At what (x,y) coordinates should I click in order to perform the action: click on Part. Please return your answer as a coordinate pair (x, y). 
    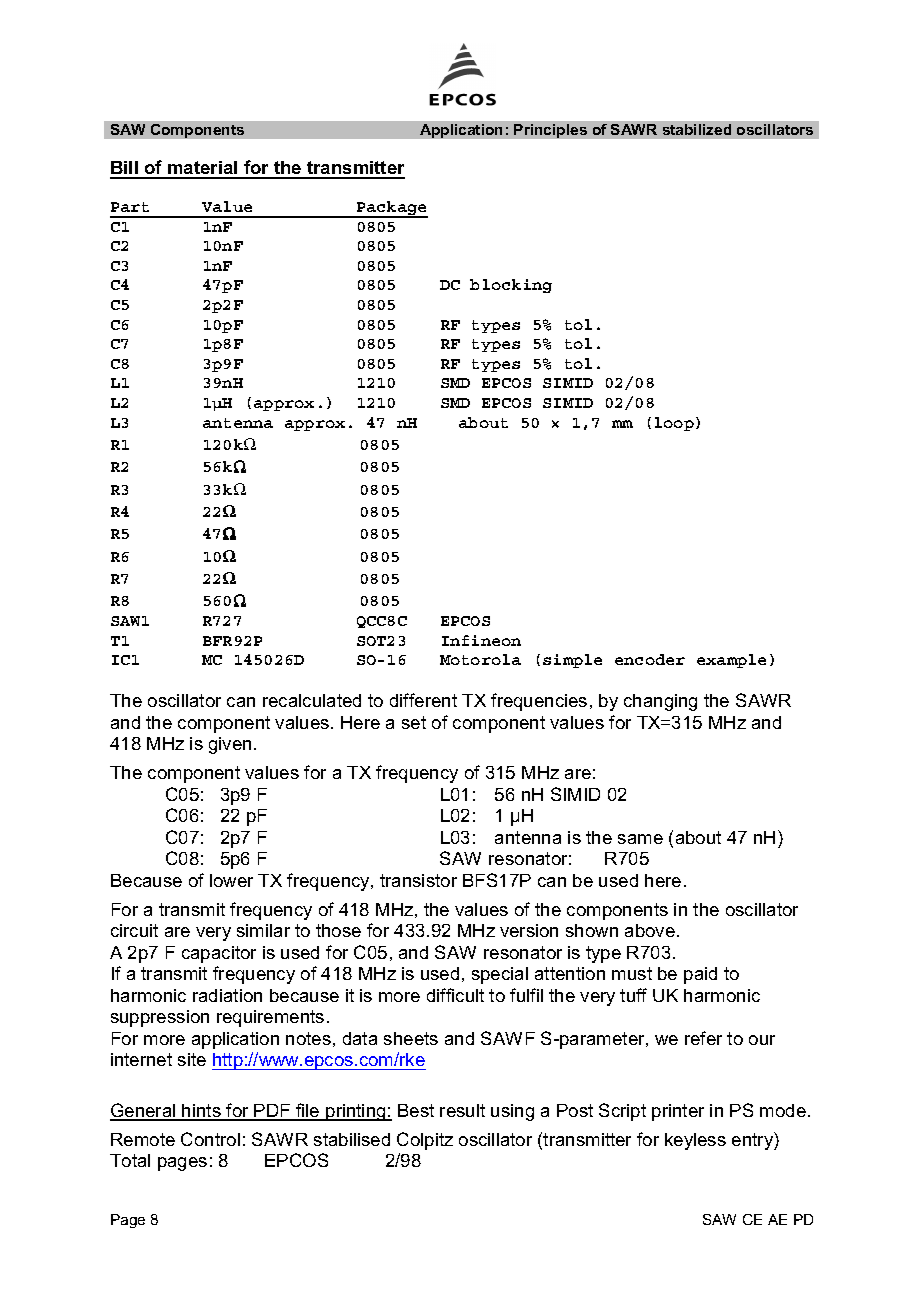
    Looking at the image, I should click on (130, 207).
